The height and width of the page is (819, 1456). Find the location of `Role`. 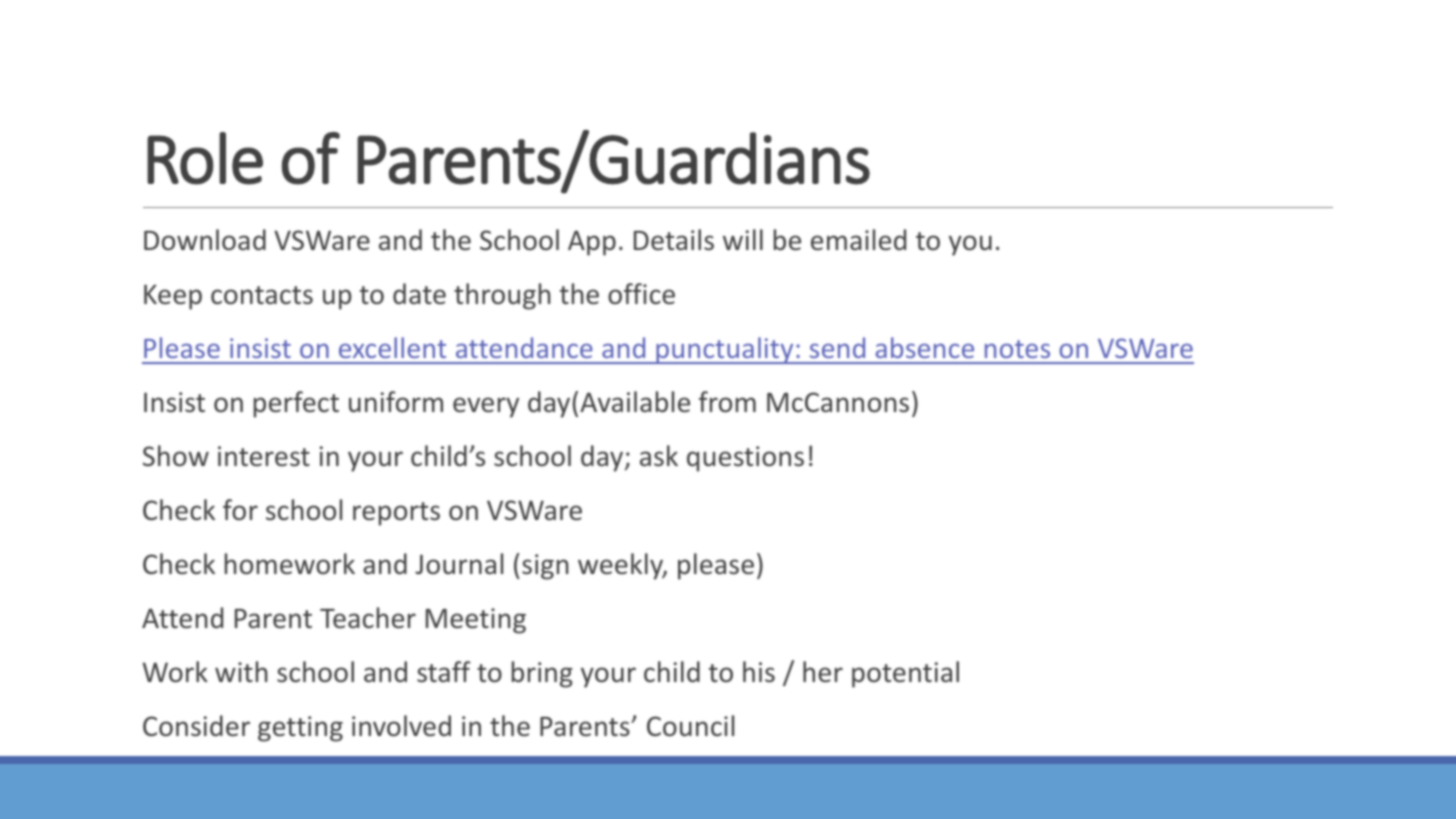

Role is located at coordinates (205, 158).
